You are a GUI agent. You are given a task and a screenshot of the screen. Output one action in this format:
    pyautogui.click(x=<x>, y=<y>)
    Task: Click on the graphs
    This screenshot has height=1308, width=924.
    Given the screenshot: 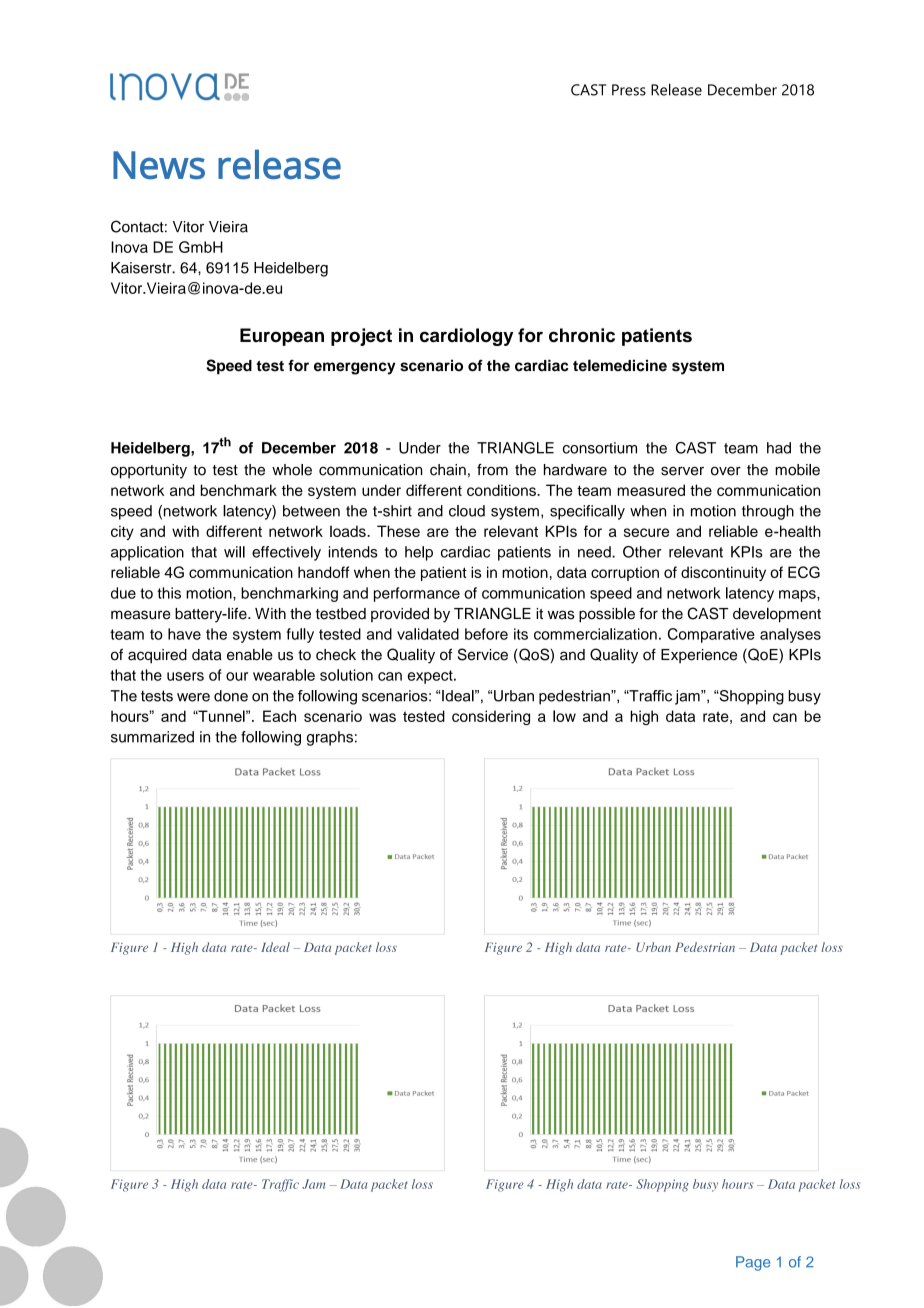 What is the action you would take?
    pyautogui.click(x=330, y=738)
